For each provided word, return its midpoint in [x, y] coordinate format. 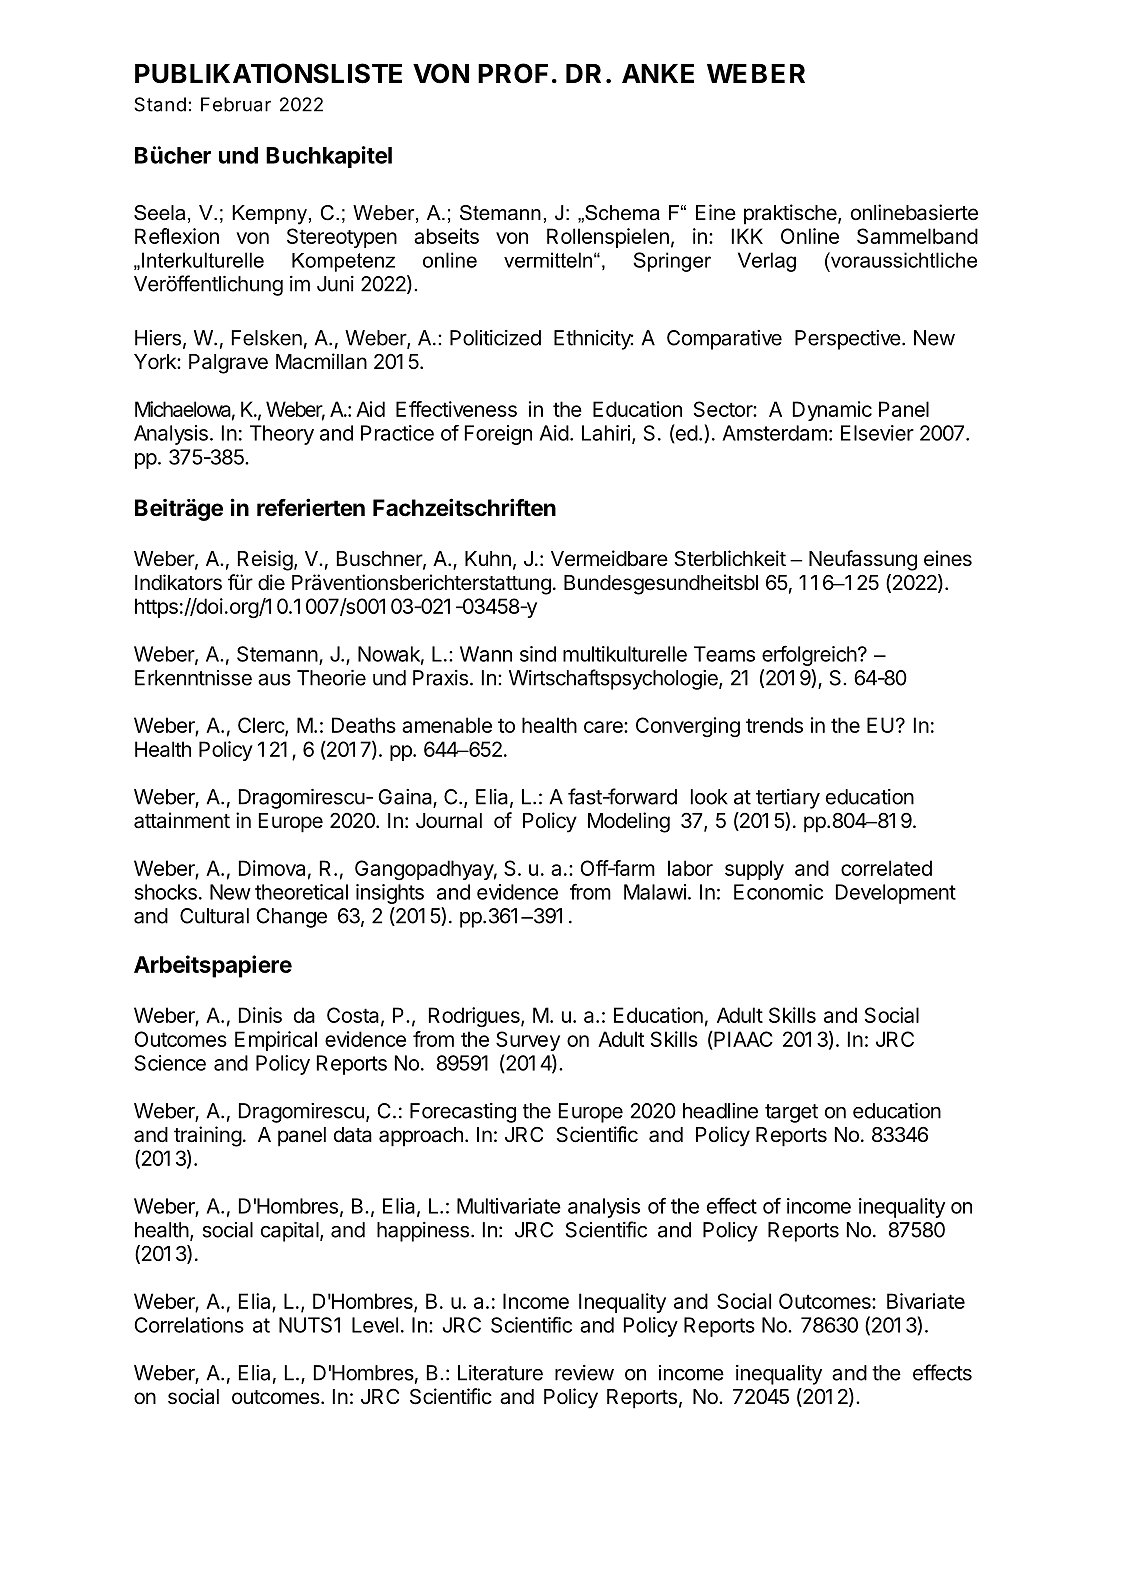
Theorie [331, 678]
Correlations [189, 1325]
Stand [160, 104]
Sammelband [917, 236]
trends [774, 725]
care [604, 727]
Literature [500, 1373]
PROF [513, 73]
